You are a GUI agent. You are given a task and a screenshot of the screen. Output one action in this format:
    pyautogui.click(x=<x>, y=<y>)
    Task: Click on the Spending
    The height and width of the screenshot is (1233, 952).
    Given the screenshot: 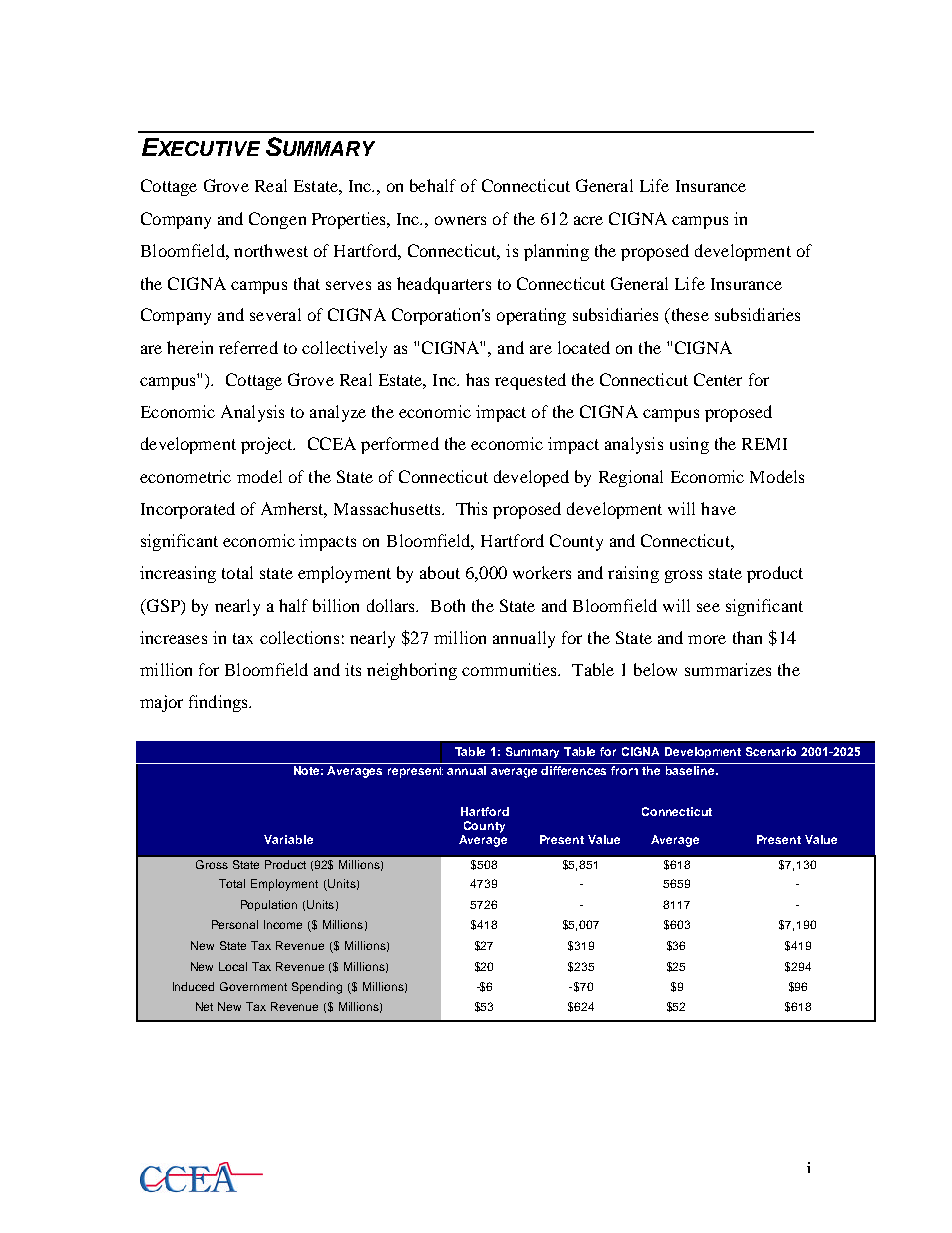 What is the action you would take?
    pyautogui.click(x=317, y=988)
